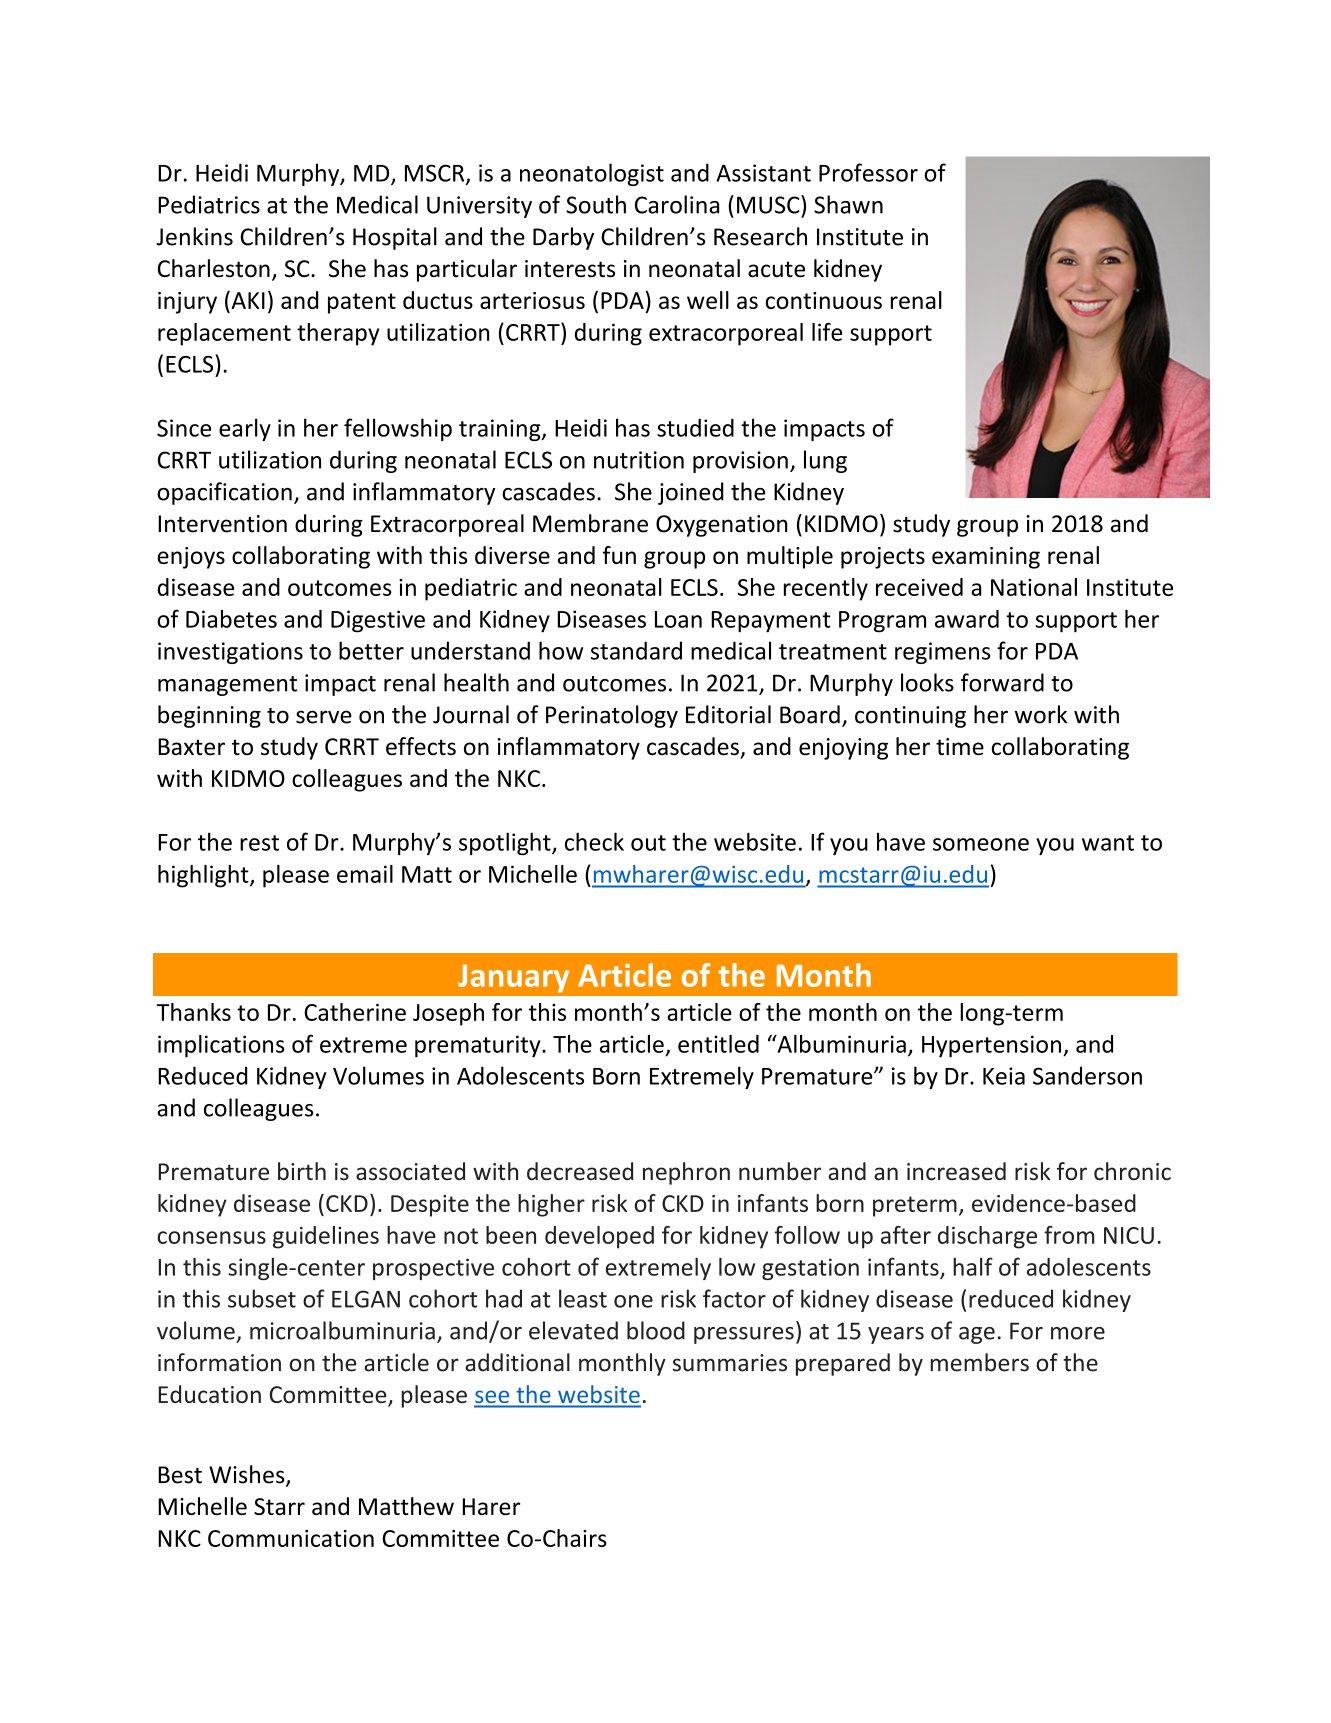 This page has width=1331, height=1723. Describe the element at coordinates (868, 172) in the page. I see `Professor` at that location.
